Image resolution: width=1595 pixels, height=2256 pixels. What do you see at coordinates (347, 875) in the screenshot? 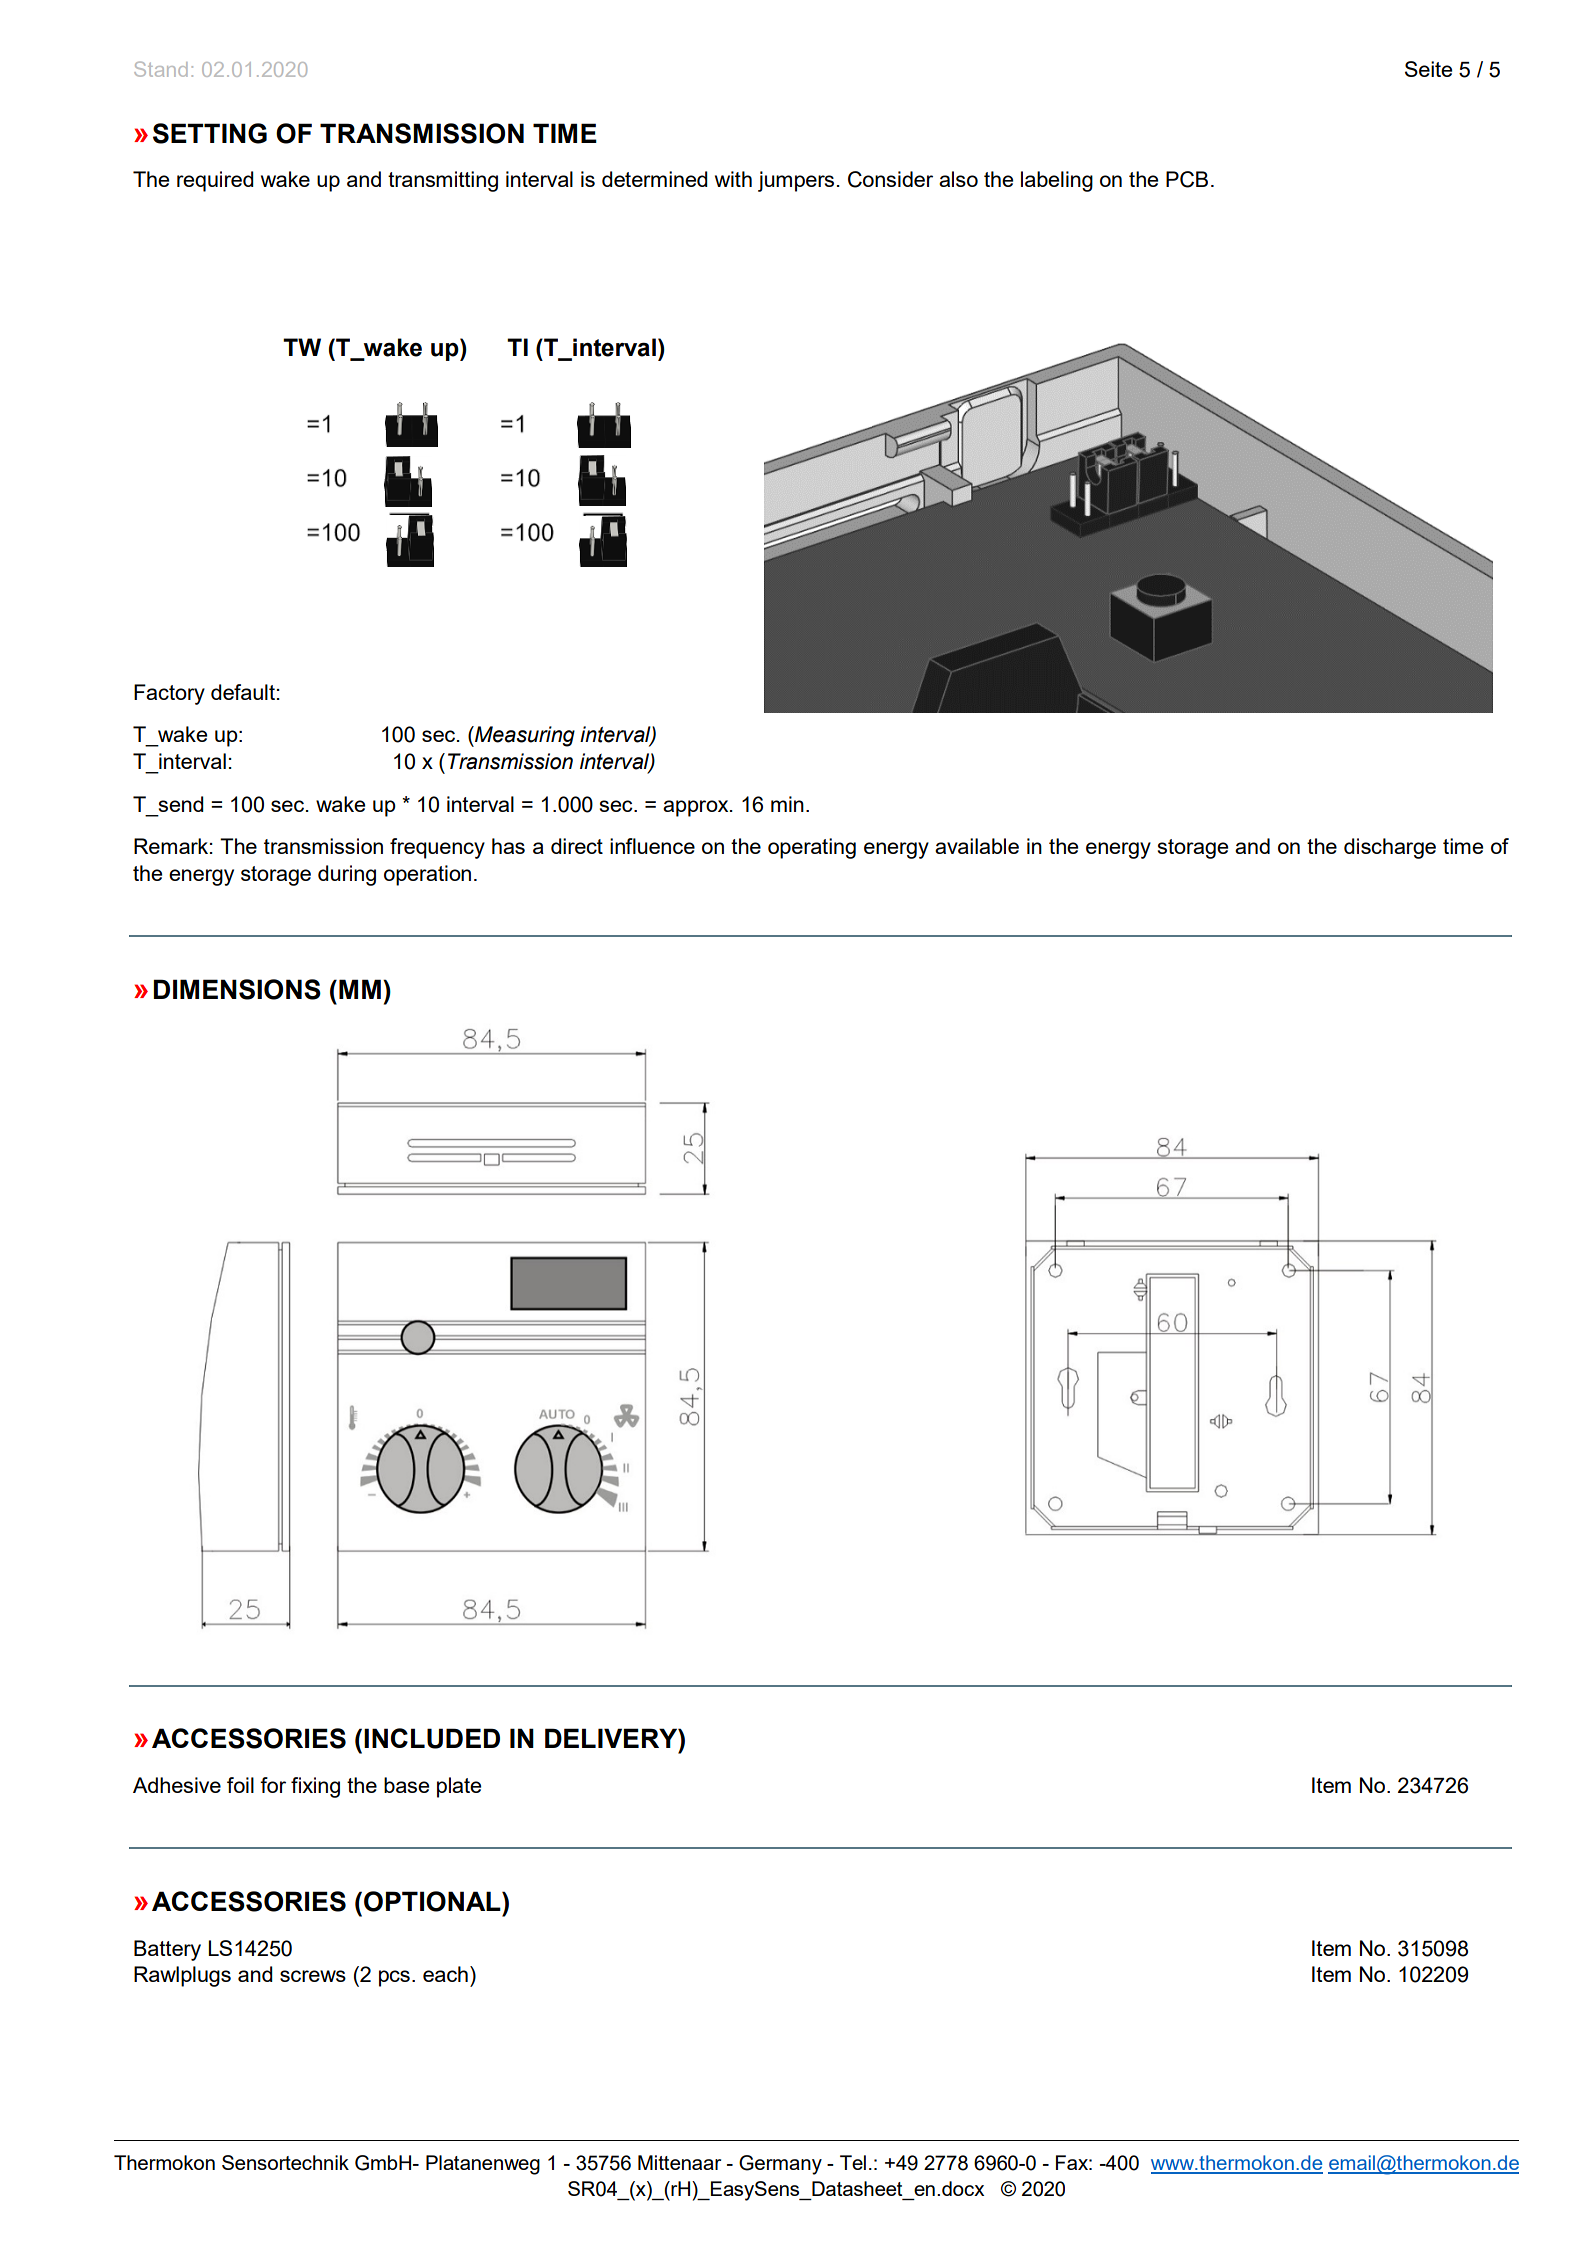
I see `during` at bounding box center [347, 875].
